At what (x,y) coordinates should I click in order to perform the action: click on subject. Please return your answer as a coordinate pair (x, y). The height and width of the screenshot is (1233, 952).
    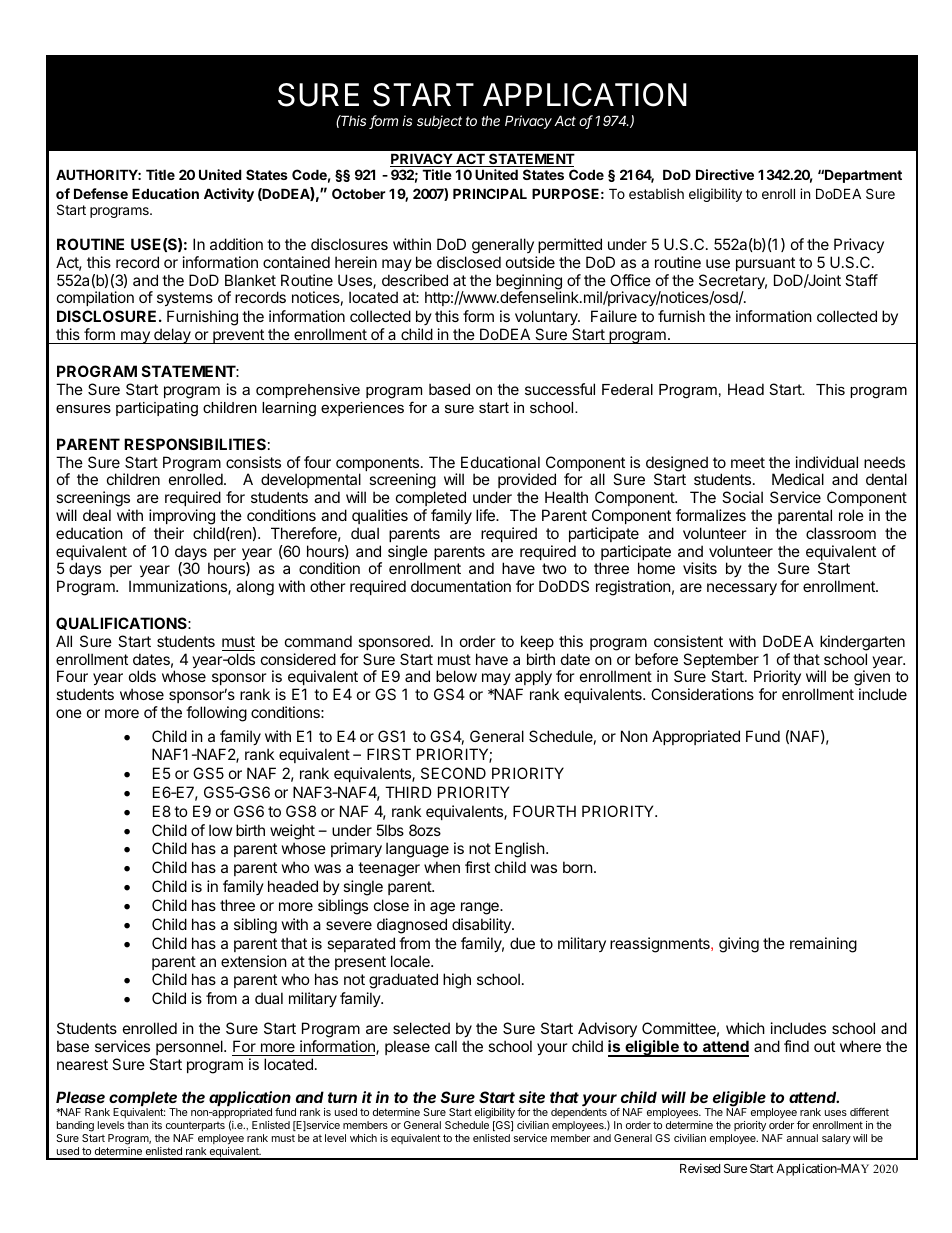
    Looking at the image, I should click on (439, 122).
